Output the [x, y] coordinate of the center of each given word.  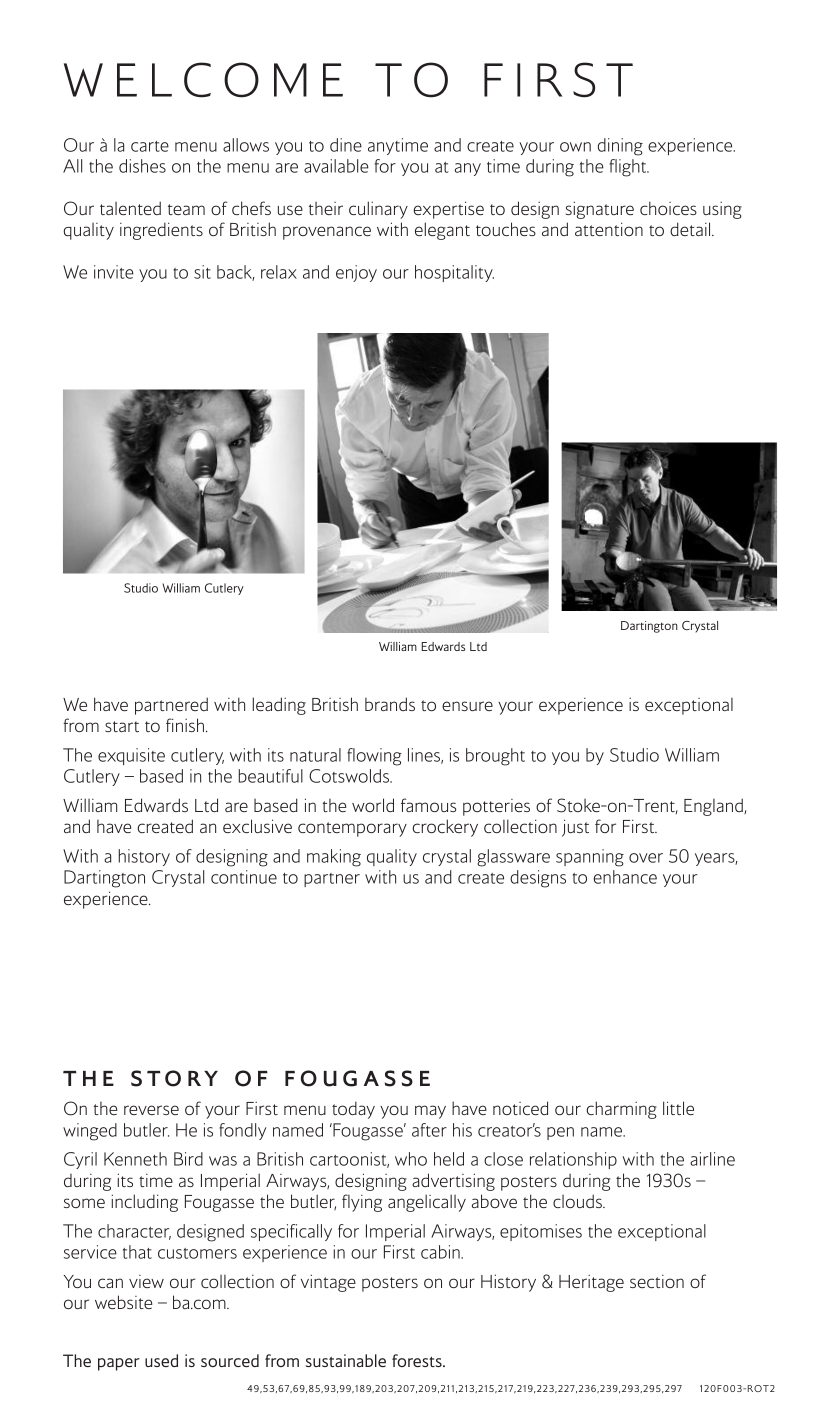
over [646, 858]
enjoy [356, 273]
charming [621, 1110]
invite [114, 272]
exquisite [131, 756]
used [161, 1360]
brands [390, 704]
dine [346, 145]
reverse [151, 1110]
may [430, 1112]
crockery [445, 828]
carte [150, 146]
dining [620, 147]
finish [185, 725]
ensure [467, 706]
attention [609, 229]
